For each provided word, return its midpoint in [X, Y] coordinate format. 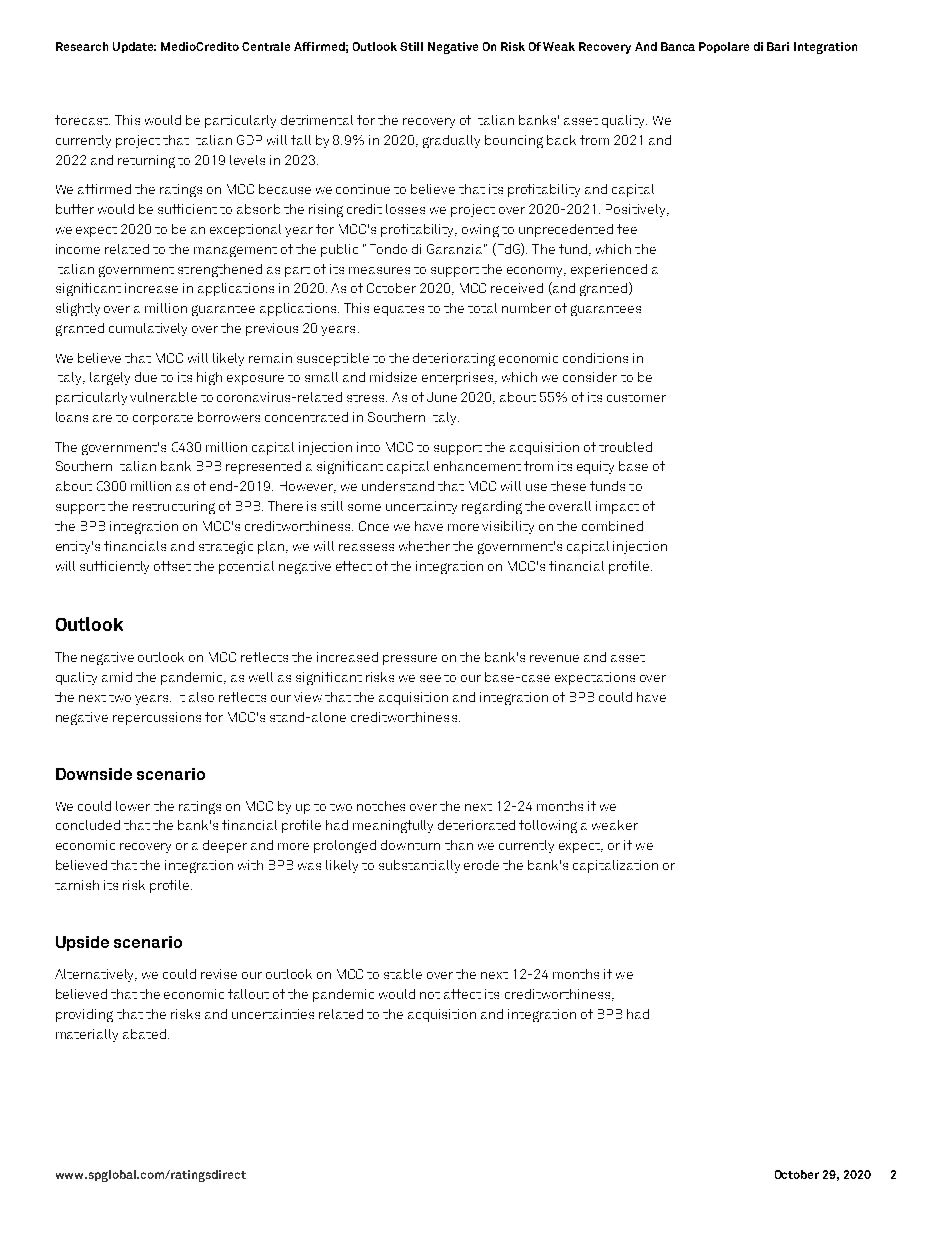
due [146, 377]
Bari [778, 46]
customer [636, 398]
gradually [451, 141]
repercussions [157, 718]
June [442, 397]
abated [144, 1034]
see [430, 678]
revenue [554, 658]
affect [462, 994]
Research [82, 46]
